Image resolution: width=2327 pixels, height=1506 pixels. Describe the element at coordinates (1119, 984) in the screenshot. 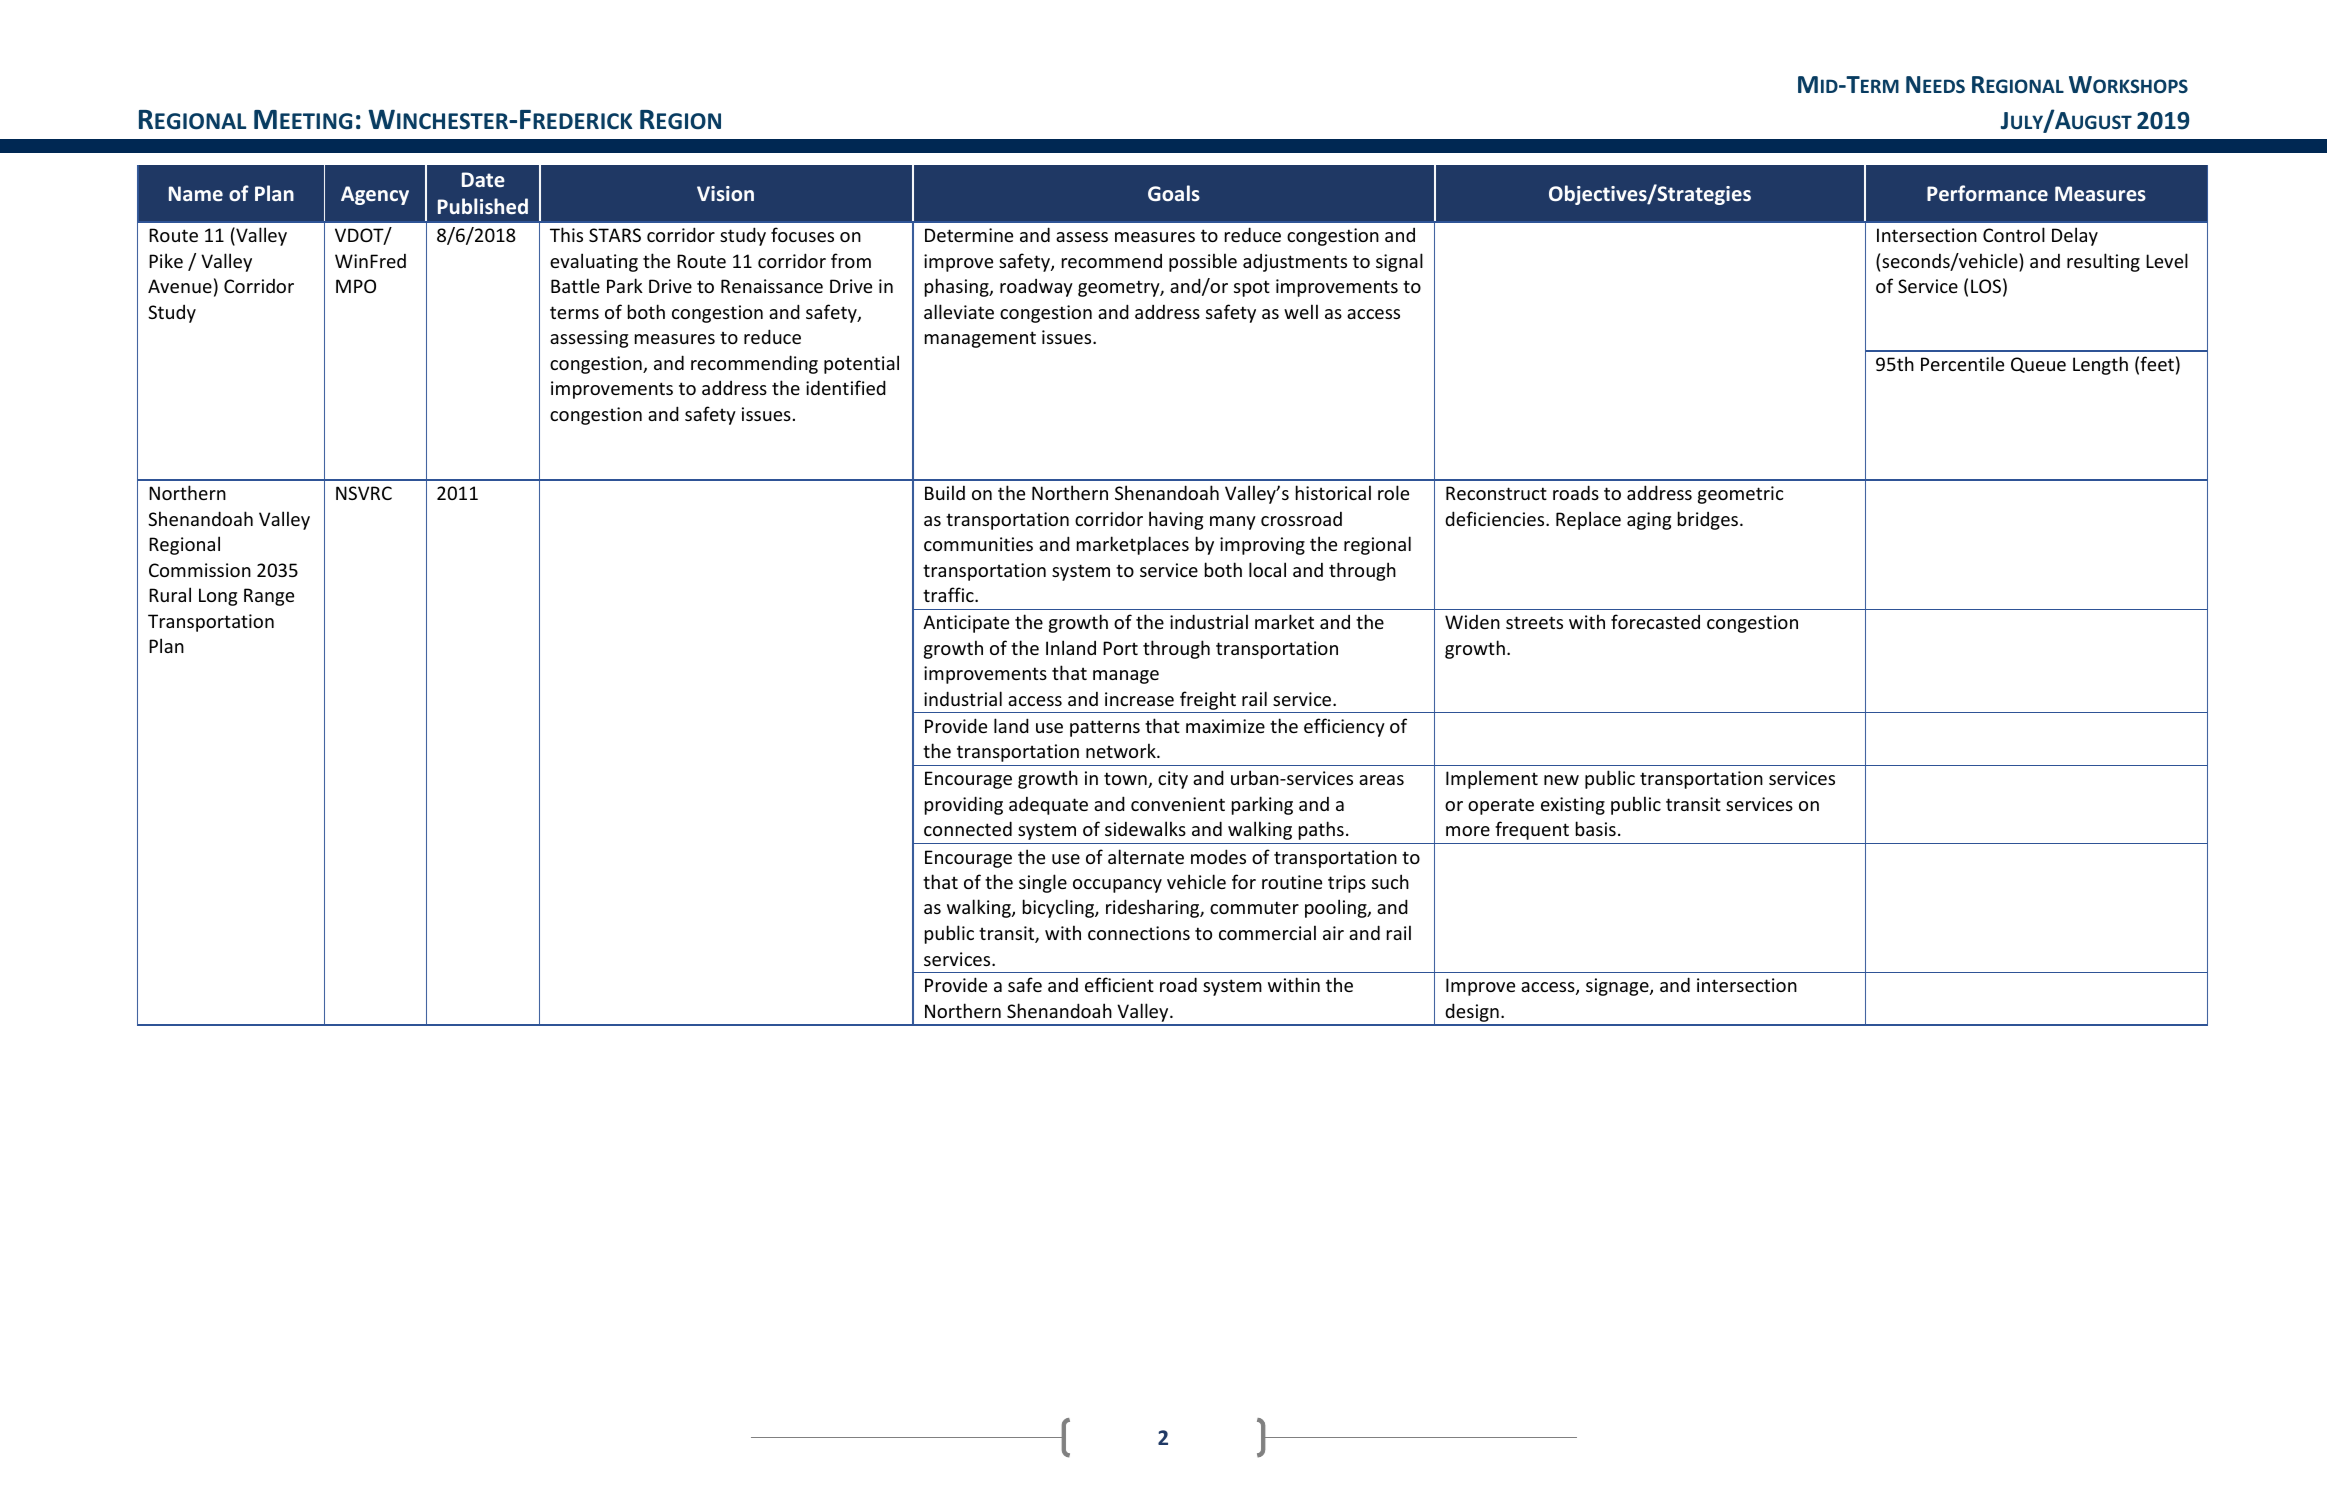

I see `efficient` at that location.
